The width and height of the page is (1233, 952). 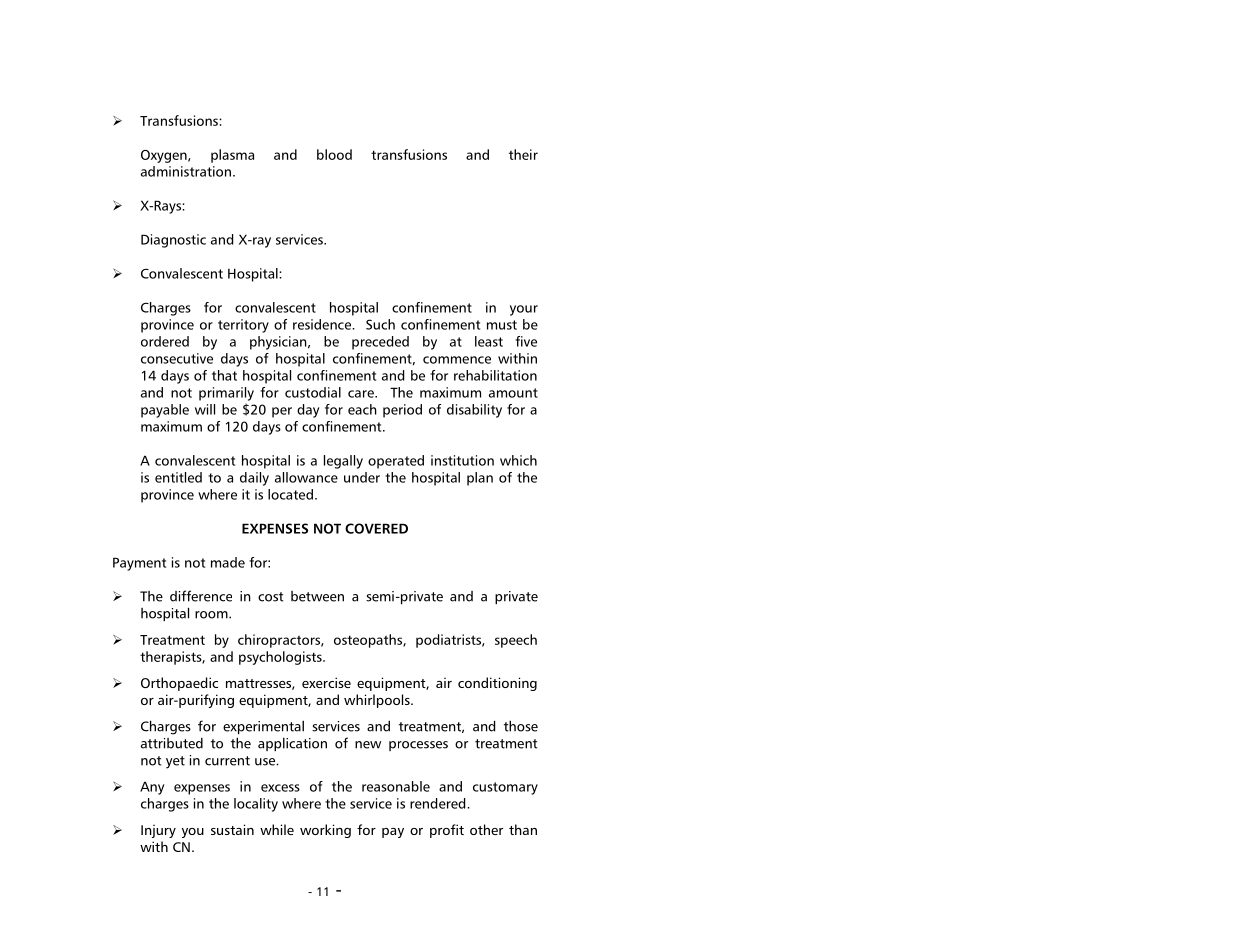 I want to click on ordered, so click(x=165, y=341).
